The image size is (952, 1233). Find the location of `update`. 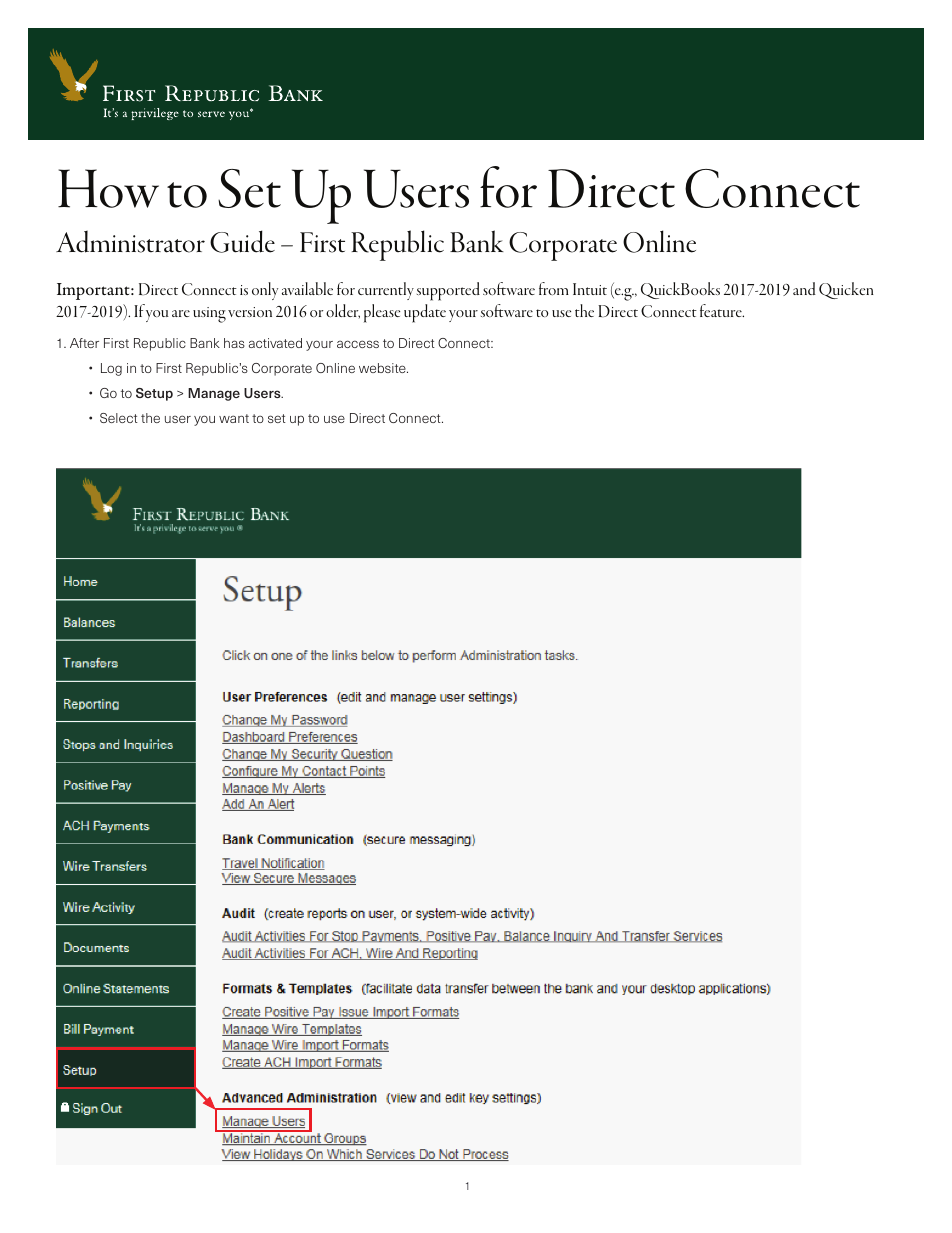

update is located at coordinates (425, 313).
